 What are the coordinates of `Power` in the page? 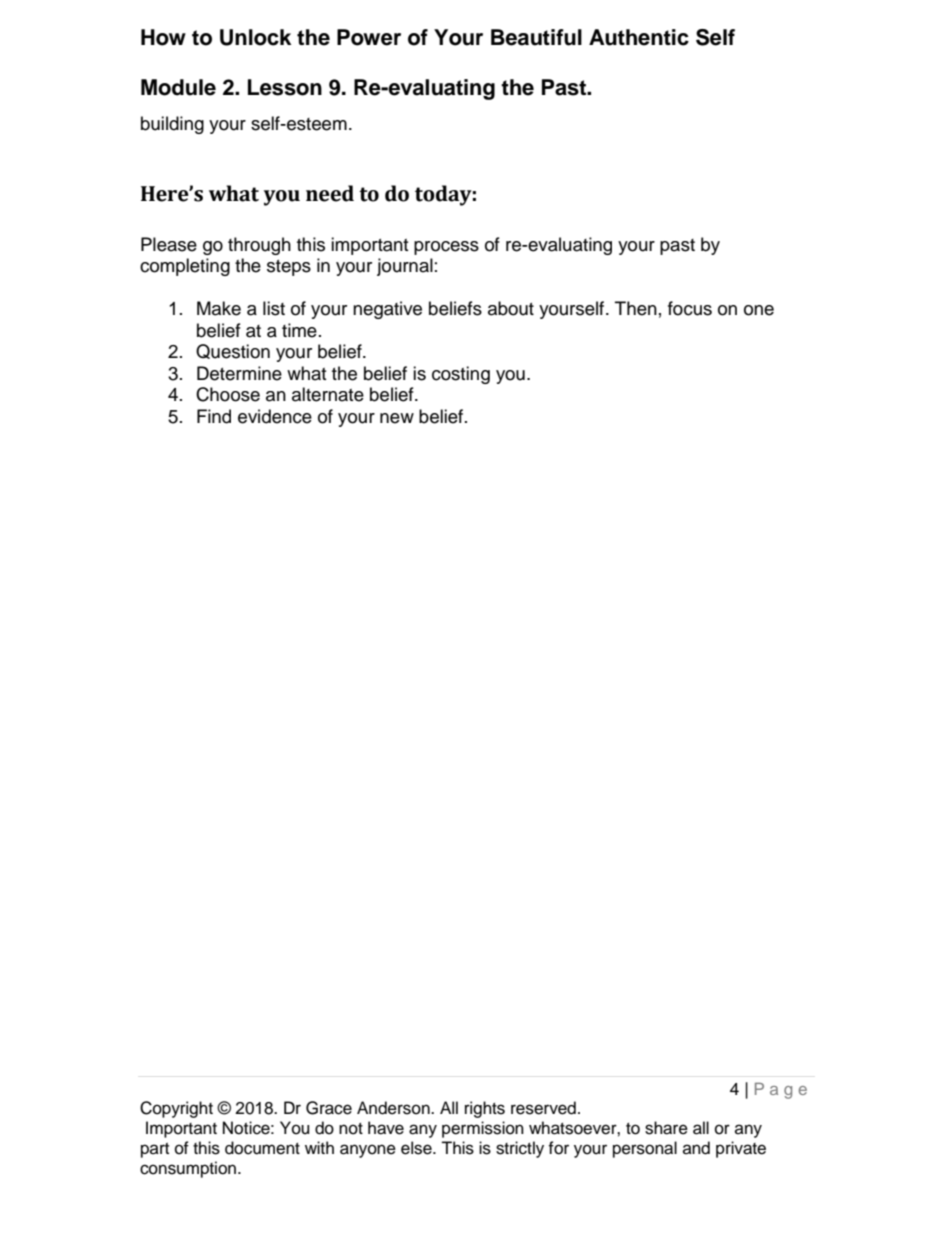 It's located at (369, 37).
